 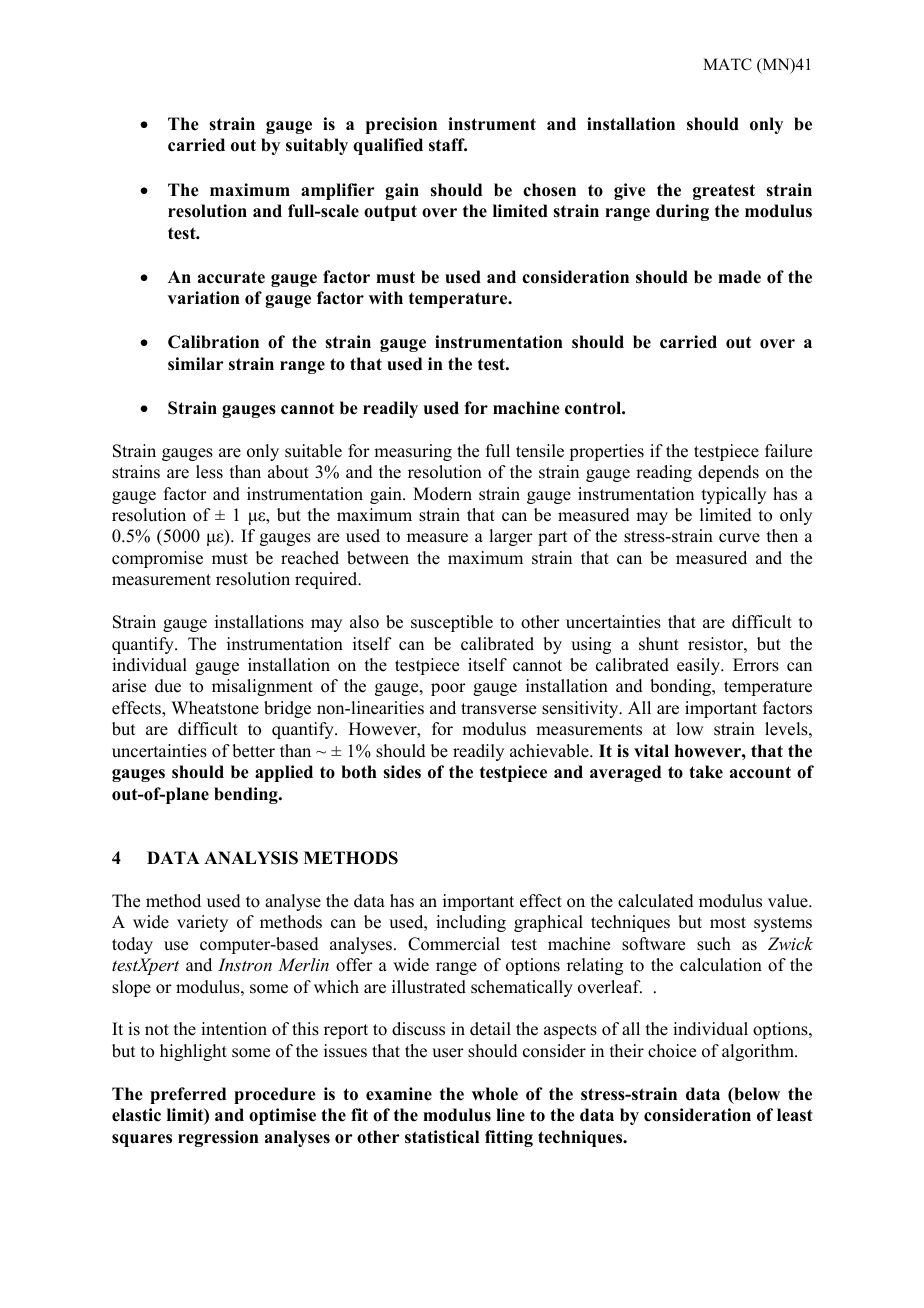 I want to click on take, so click(x=706, y=772).
